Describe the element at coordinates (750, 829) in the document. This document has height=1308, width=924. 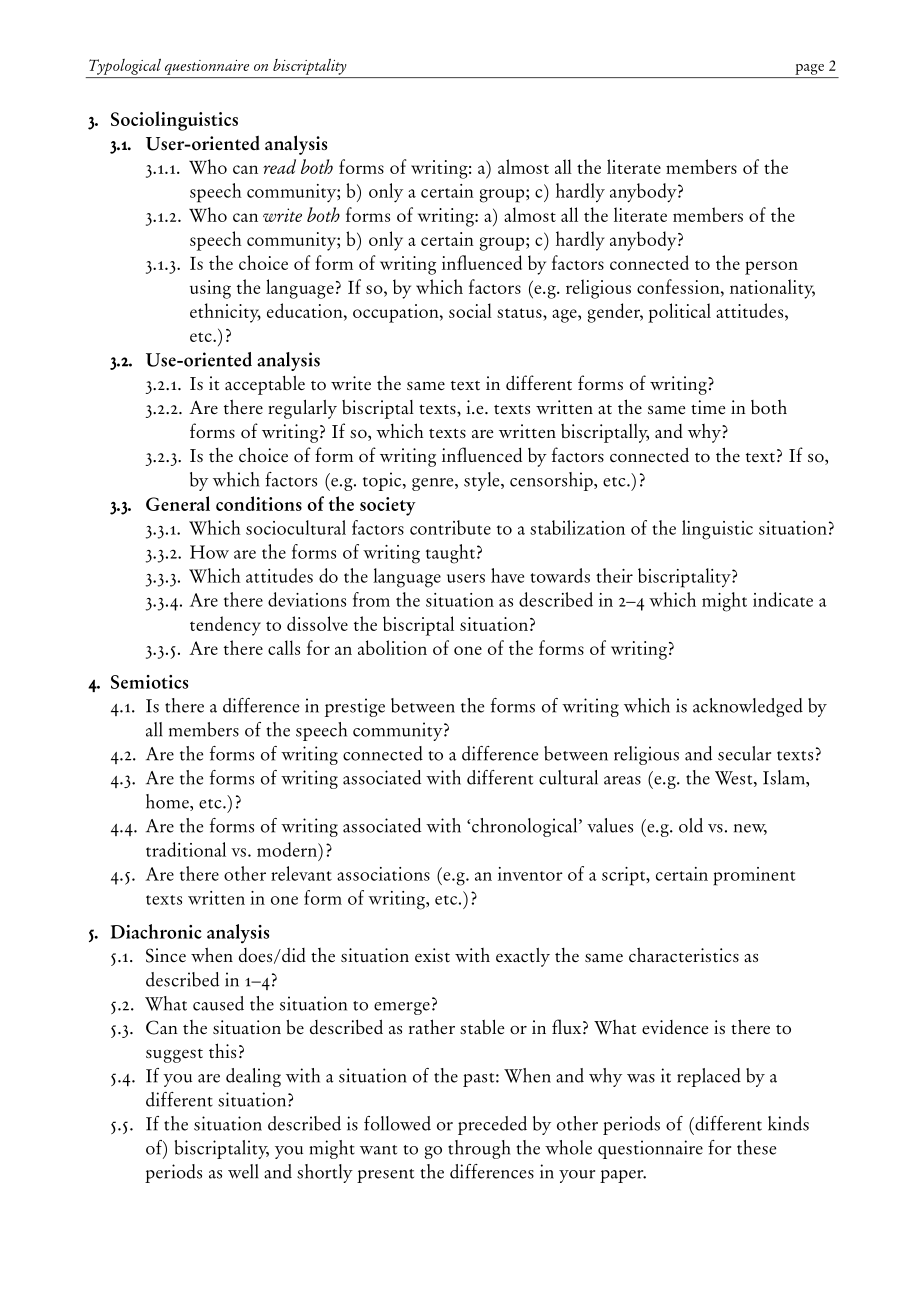
I see `new` at that location.
